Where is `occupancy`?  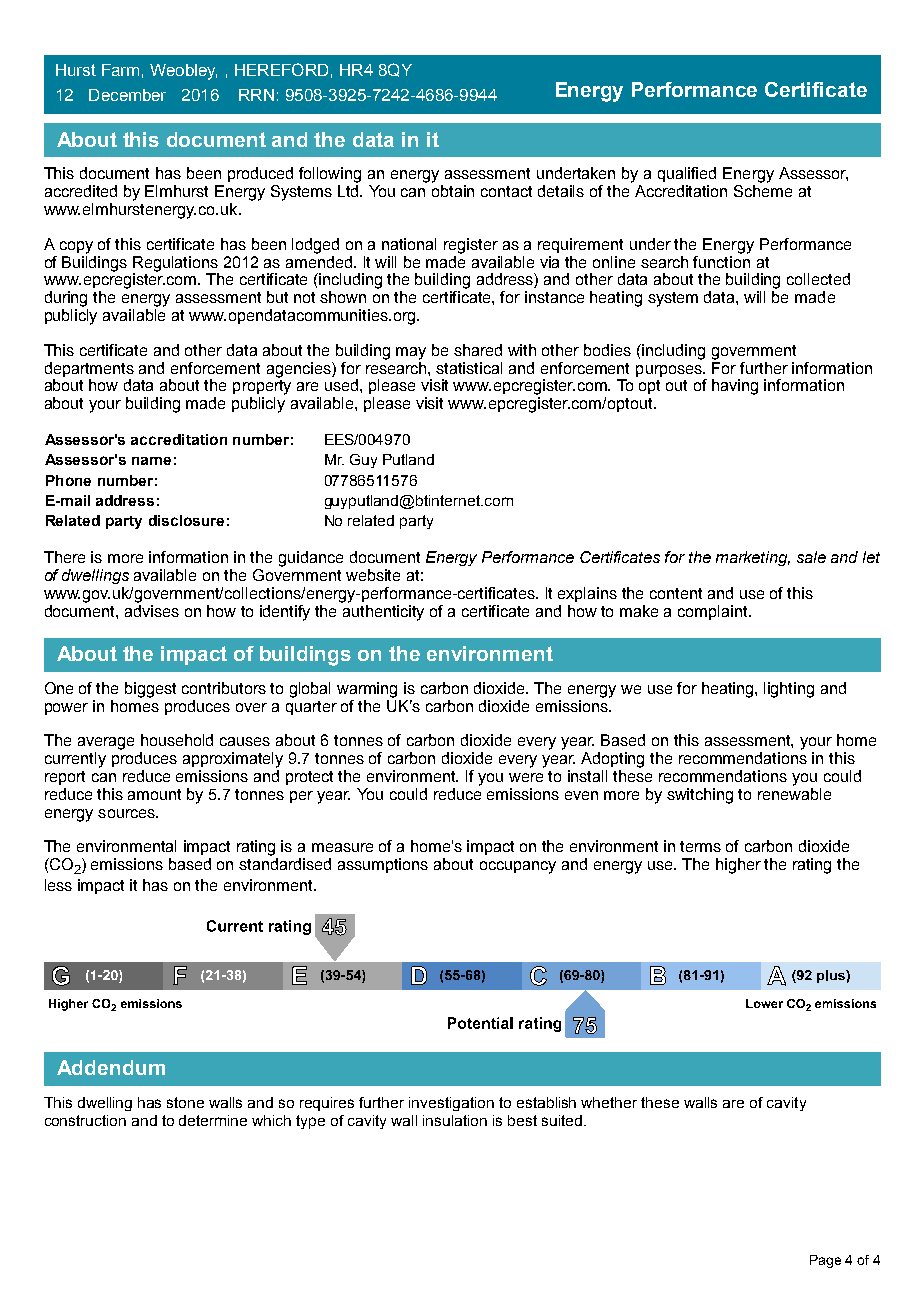
occupancy is located at coordinates (518, 867).
